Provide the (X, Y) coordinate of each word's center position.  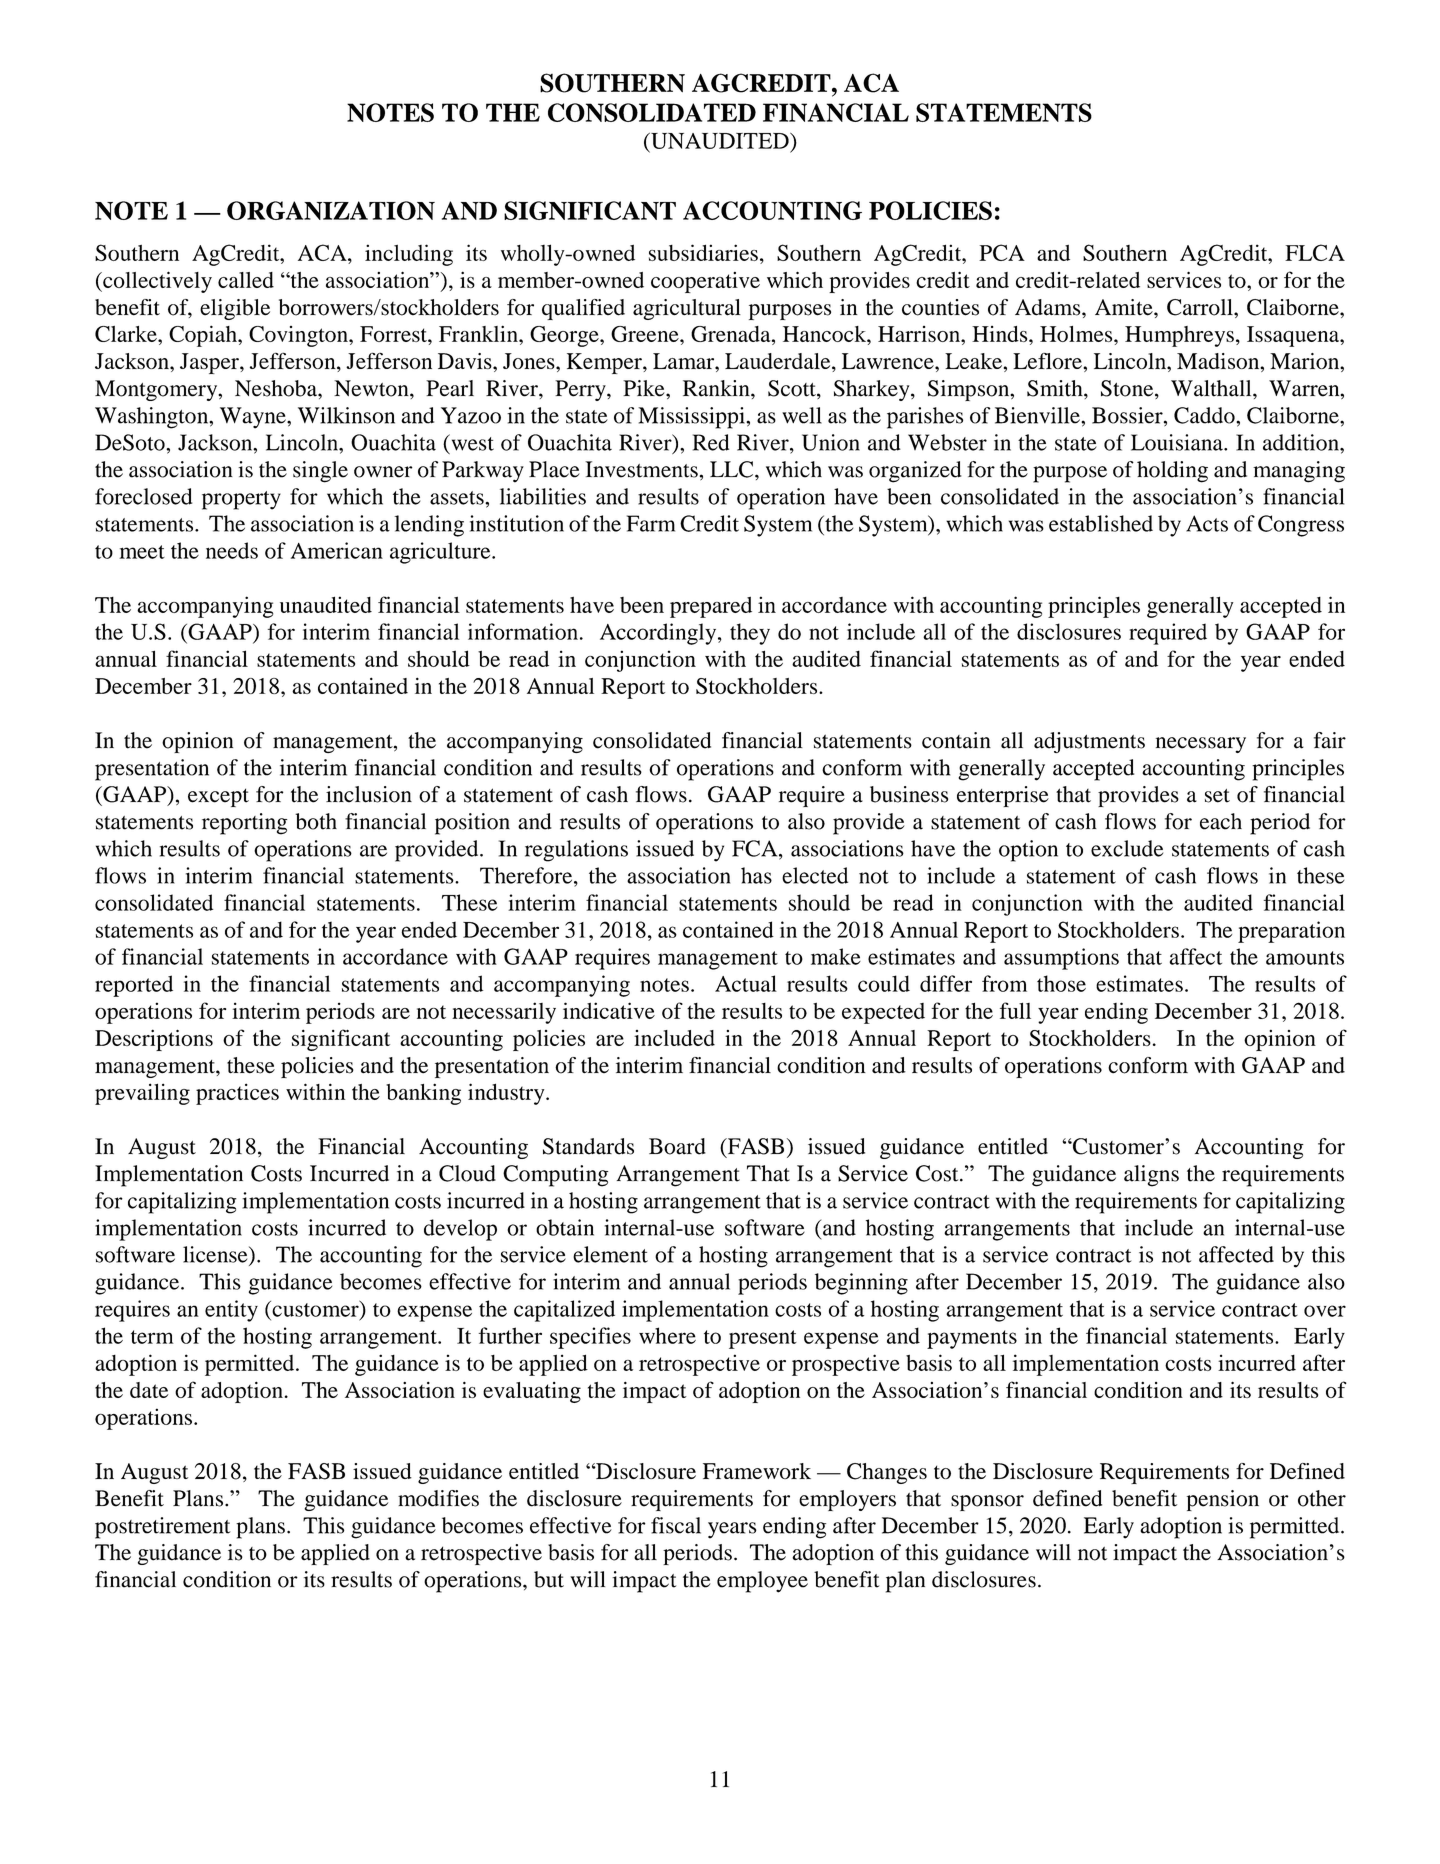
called (246, 280)
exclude (1127, 848)
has (756, 875)
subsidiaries (703, 252)
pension (1223, 1500)
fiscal (676, 1525)
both (316, 821)
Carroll (1201, 307)
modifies (438, 1498)
